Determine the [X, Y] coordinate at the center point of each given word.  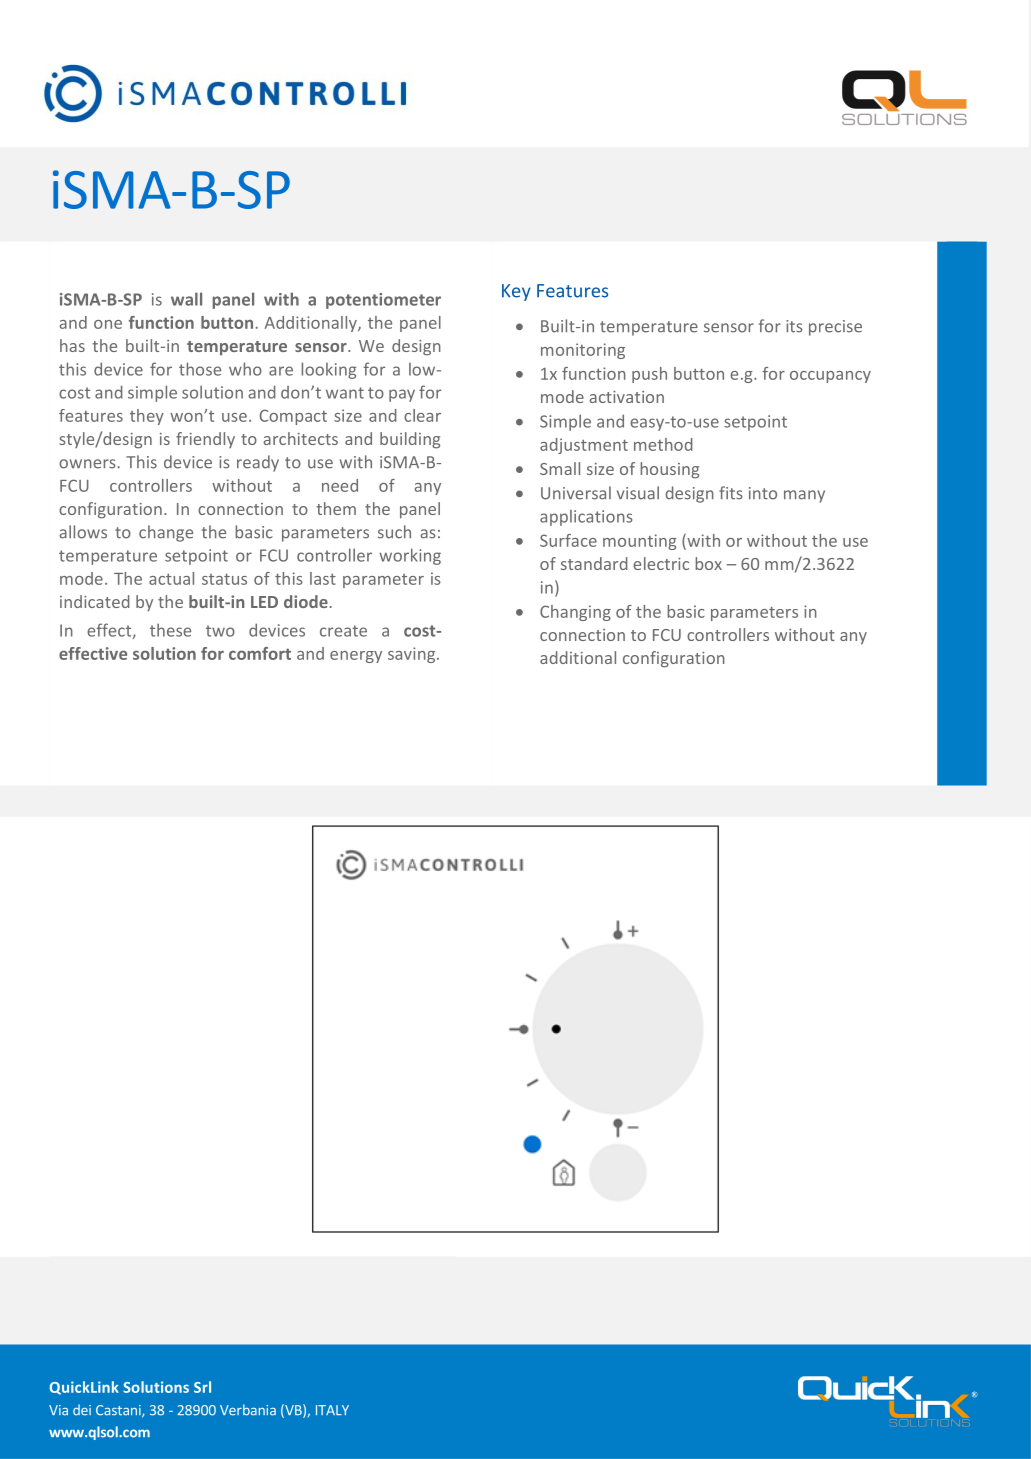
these [170, 630]
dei [82, 1410]
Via [58, 1410]
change [166, 533]
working [410, 556]
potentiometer [383, 301]
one [108, 324]
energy [356, 657]
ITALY [332, 1410]
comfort [260, 653]
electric [661, 563]
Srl [202, 1387]
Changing [575, 613]
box [708, 563]
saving [413, 655]
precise [835, 328]
